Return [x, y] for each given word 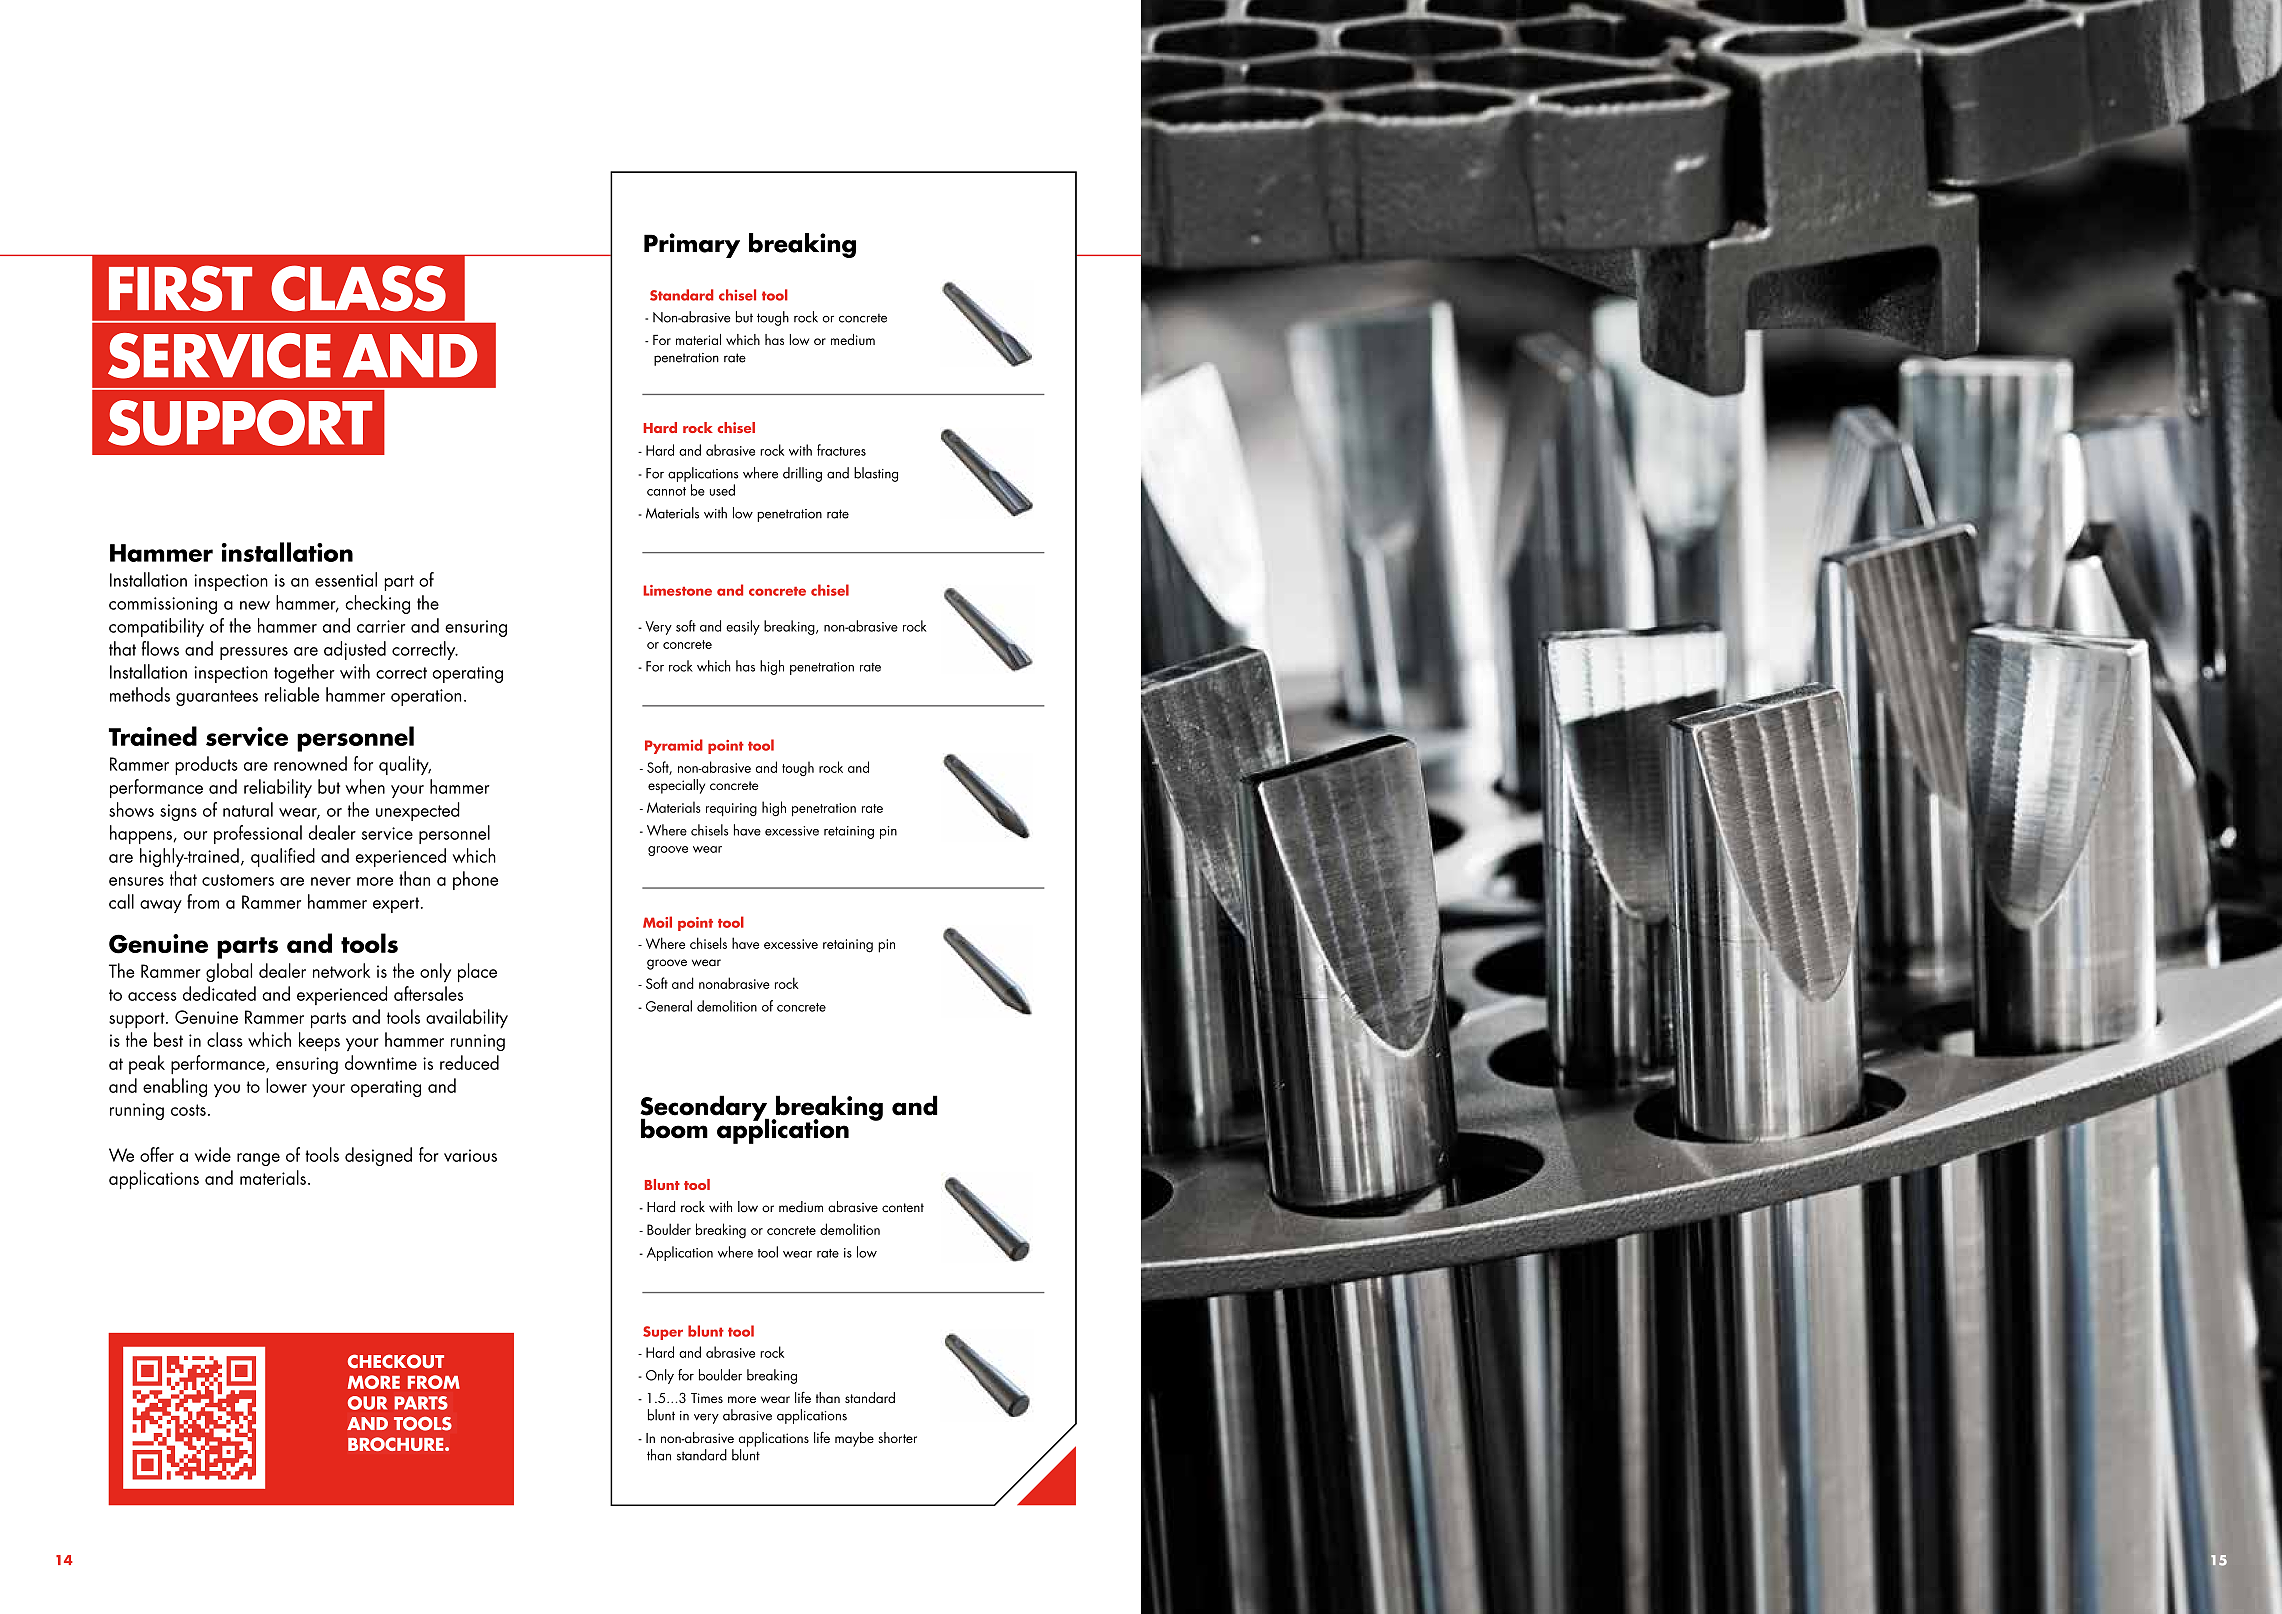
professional [258, 834]
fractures [841, 450]
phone [475, 880]
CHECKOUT [396, 1361]
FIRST [180, 289]
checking [377, 604]
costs [188, 1110]
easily [743, 627]
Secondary [704, 1109]
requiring [731, 810]
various [470, 1155]
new [255, 605]
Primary [692, 245]
